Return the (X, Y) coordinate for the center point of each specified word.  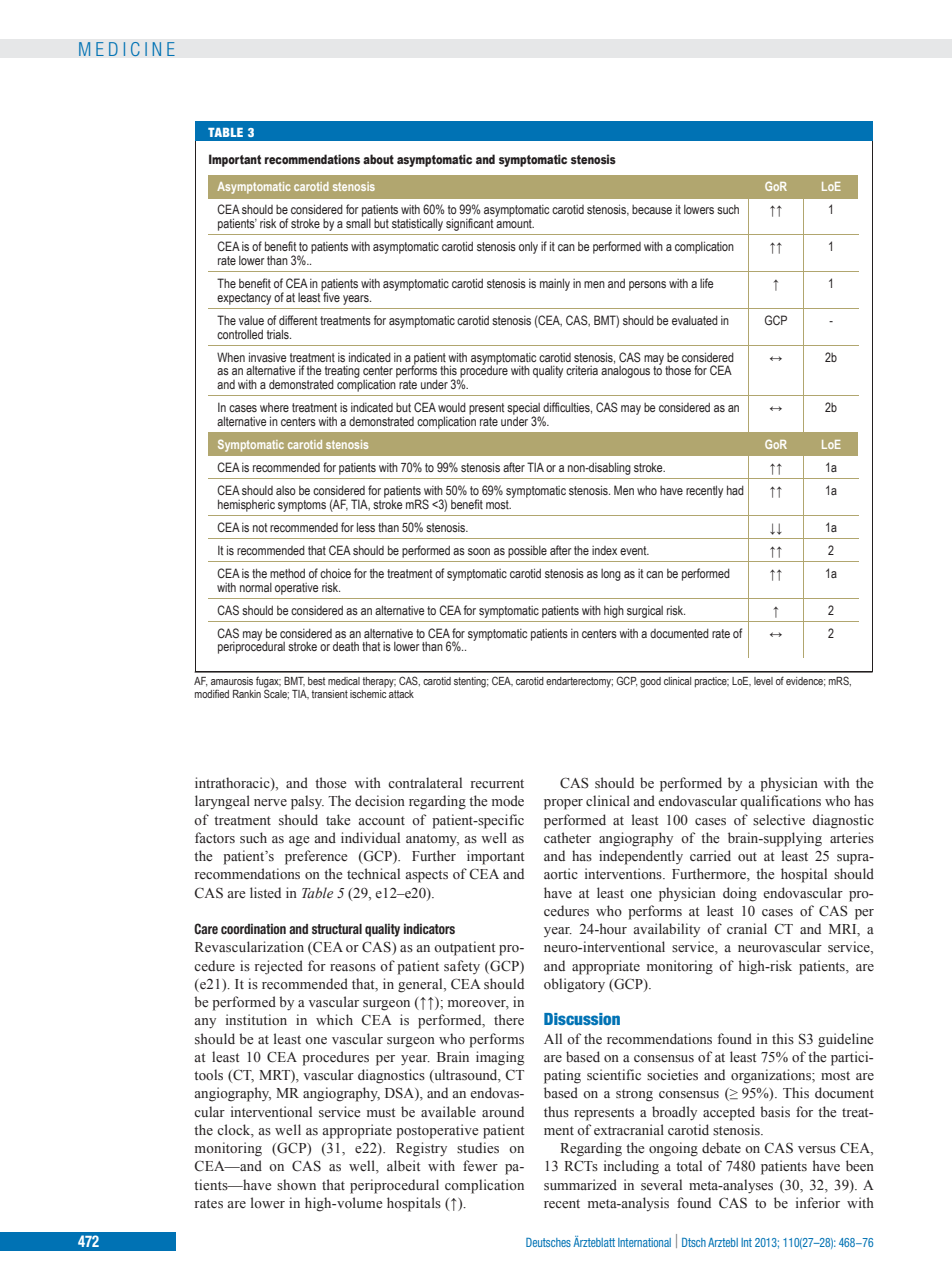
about (378, 159)
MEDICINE (127, 49)
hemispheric (246, 505)
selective (779, 820)
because (652, 209)
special (523, 410)
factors (215, 838)
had (735, 490)
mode (508, 801)
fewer (480, 1165)
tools (208, 1075)
